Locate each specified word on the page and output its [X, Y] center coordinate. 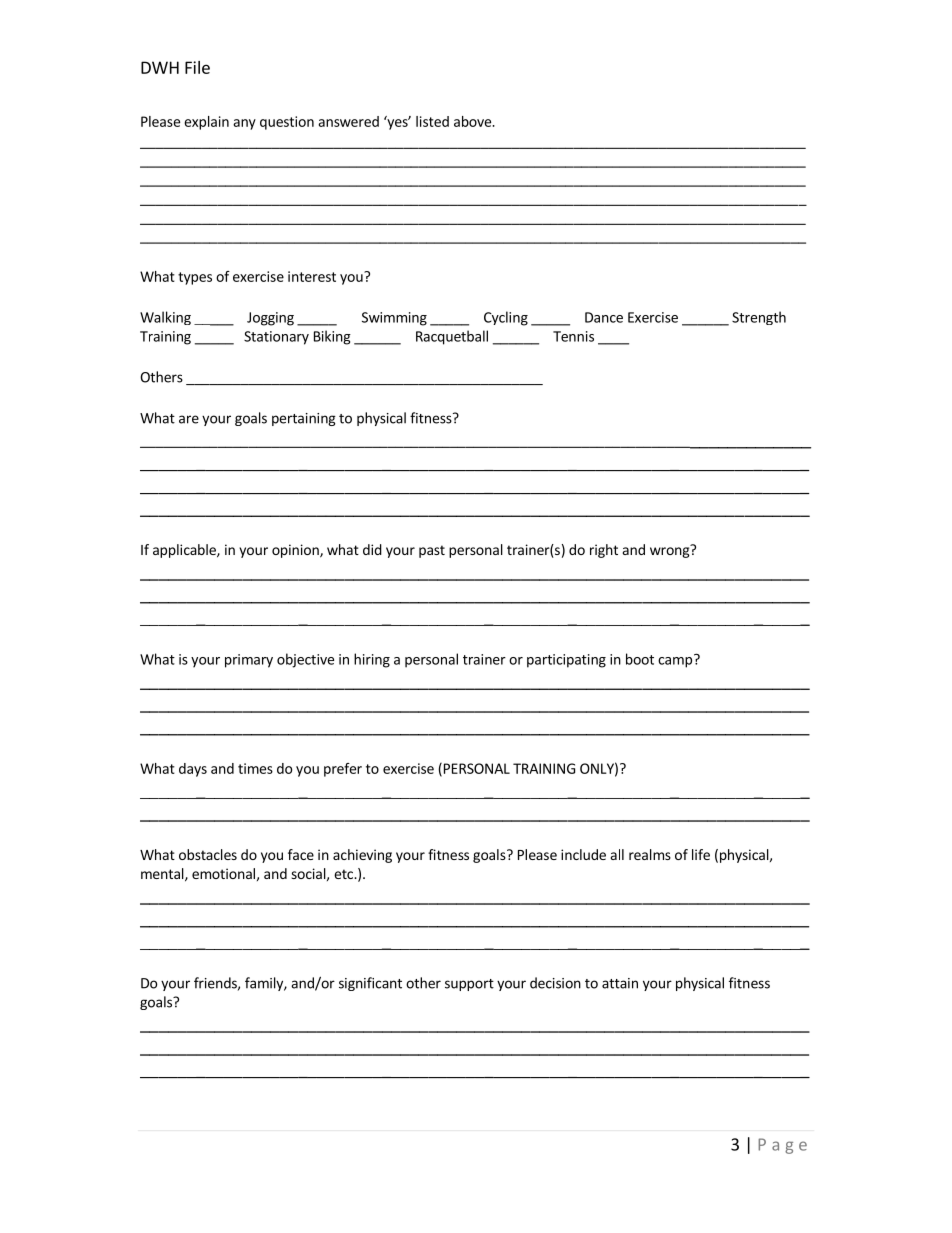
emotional [223, 873]
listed [432, 121]
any [244, 124]
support [469, 985]
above [473, 121]
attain [620, 983]
